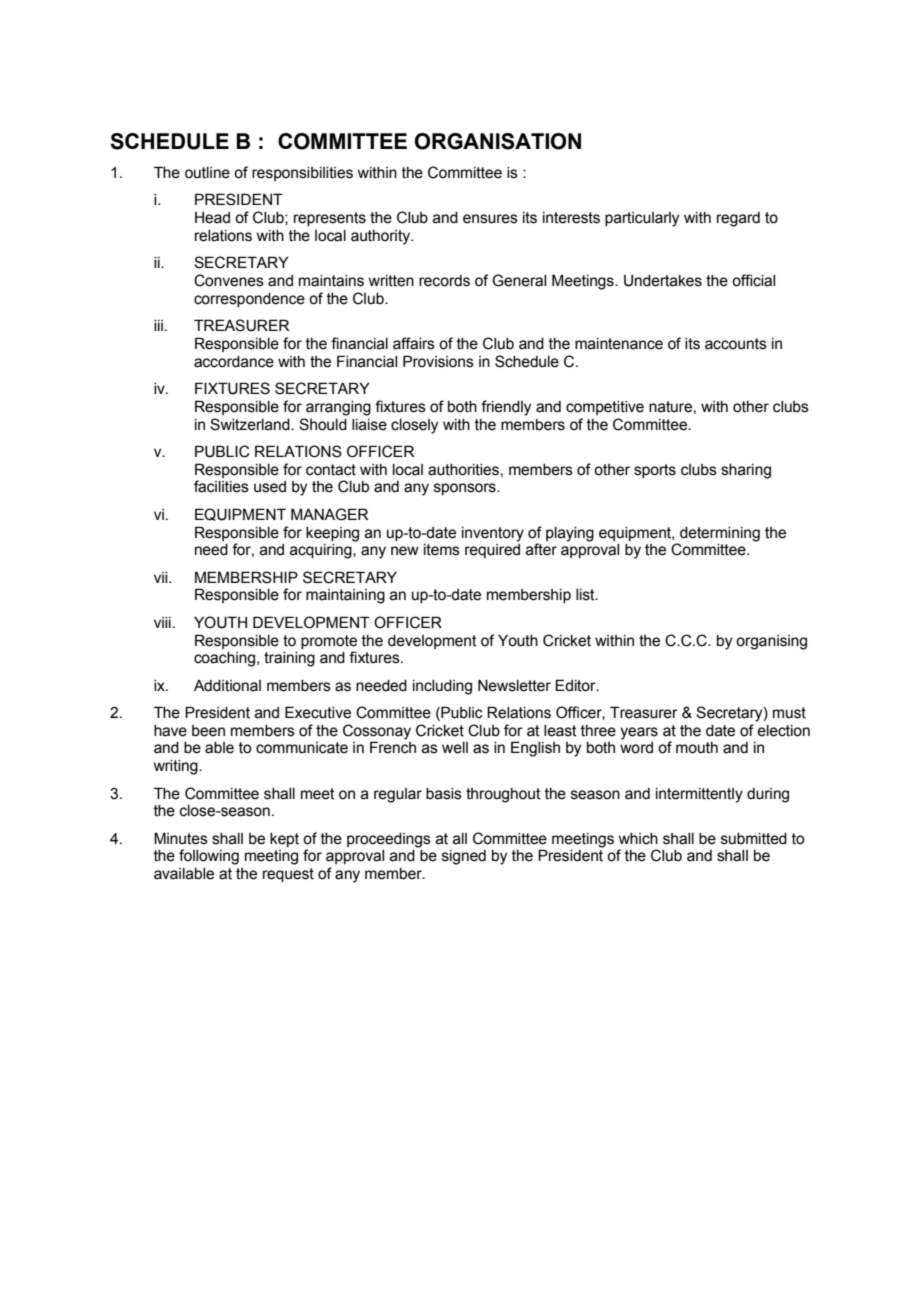 This image has width=924, height=1308. What do you see at coordinates (442, 687) in the image?
I see `including` at bounding box center [442, 687].
